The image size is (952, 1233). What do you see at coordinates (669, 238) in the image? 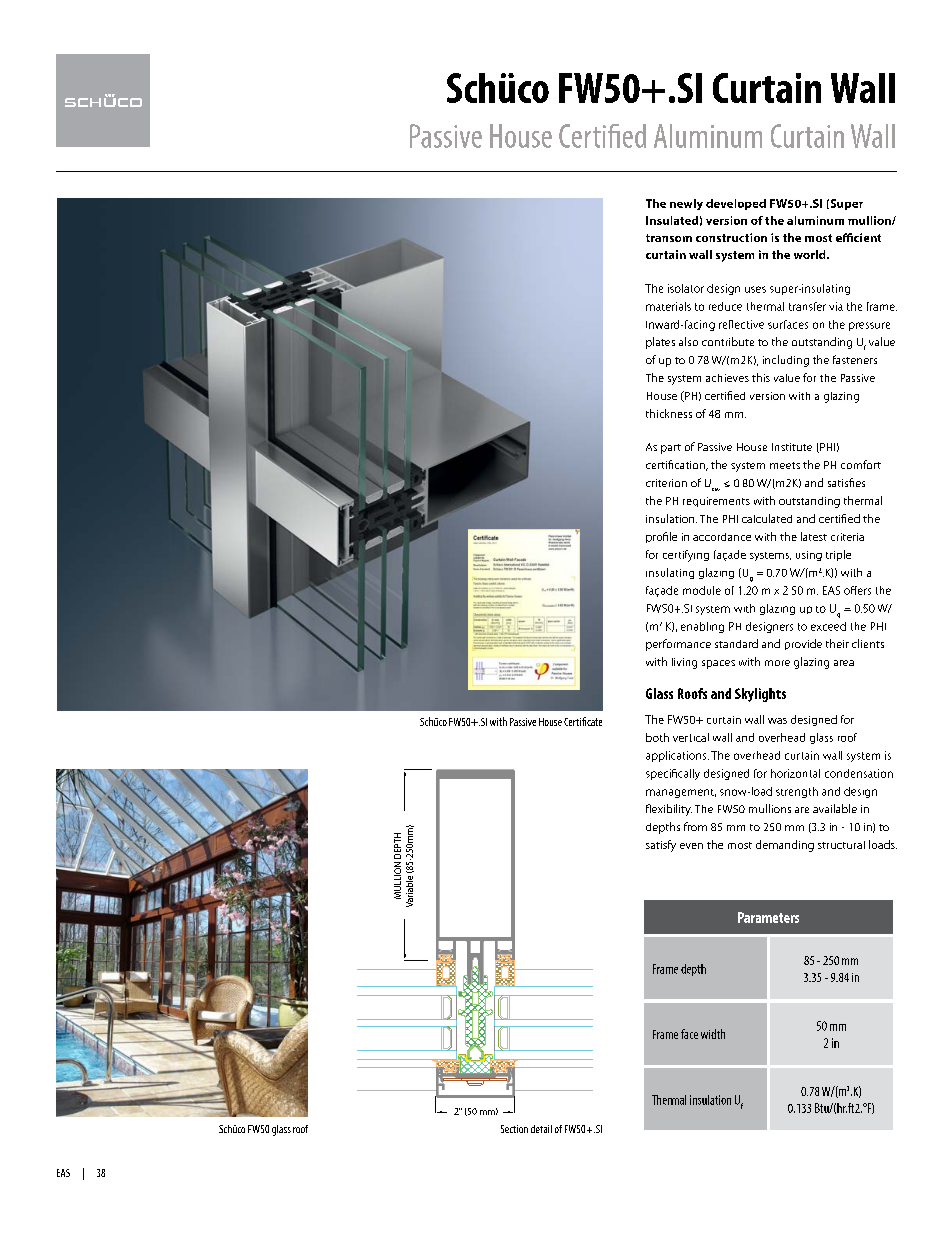
I see `transom` at bounding box center [669, 238].
